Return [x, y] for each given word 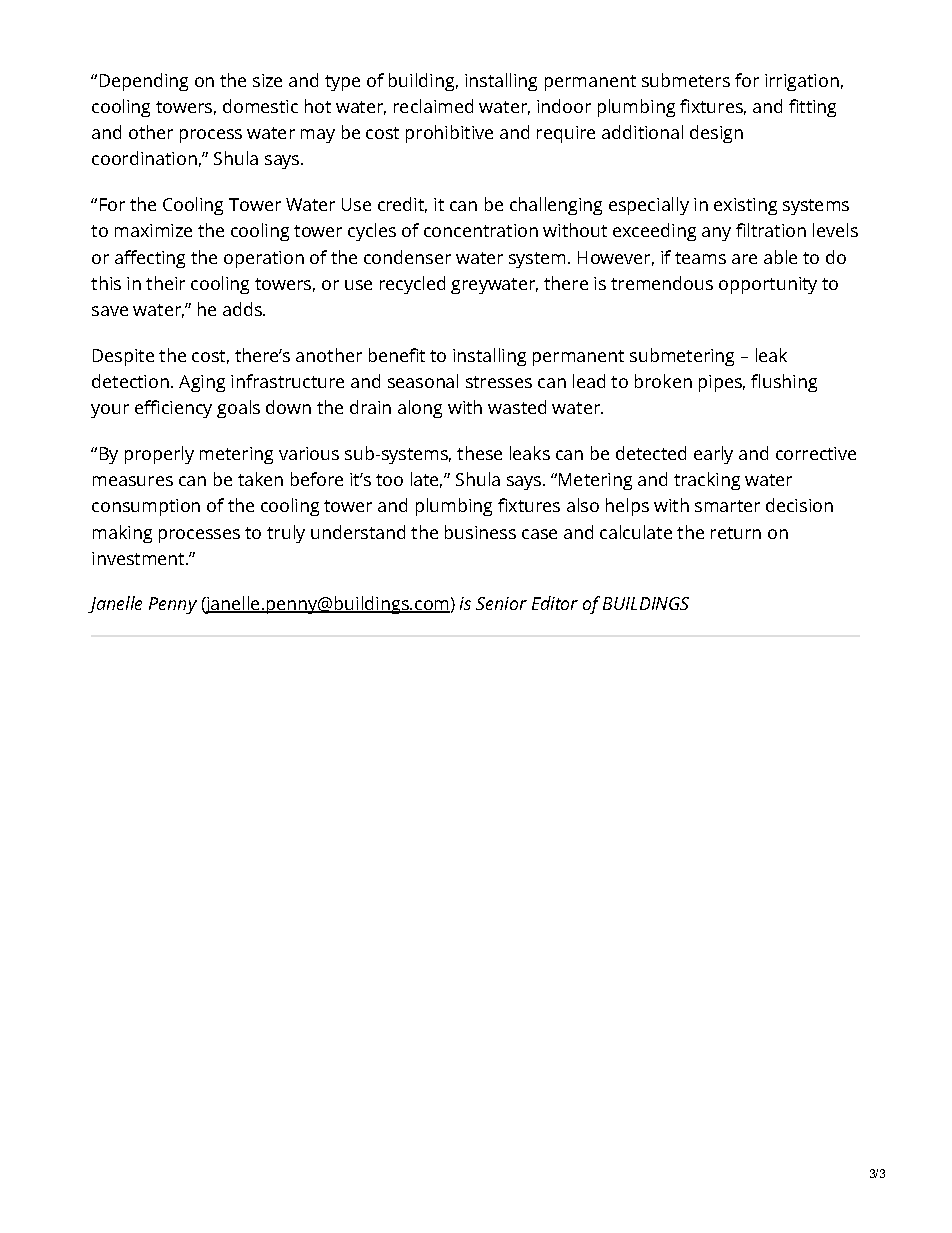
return [736, 533]
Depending [144, 82]
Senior [501, 603]
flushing [784, 383]
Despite [123, 357]
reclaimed [433, 106]
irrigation [802, 82]
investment [139, 558]
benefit [397, 355]
